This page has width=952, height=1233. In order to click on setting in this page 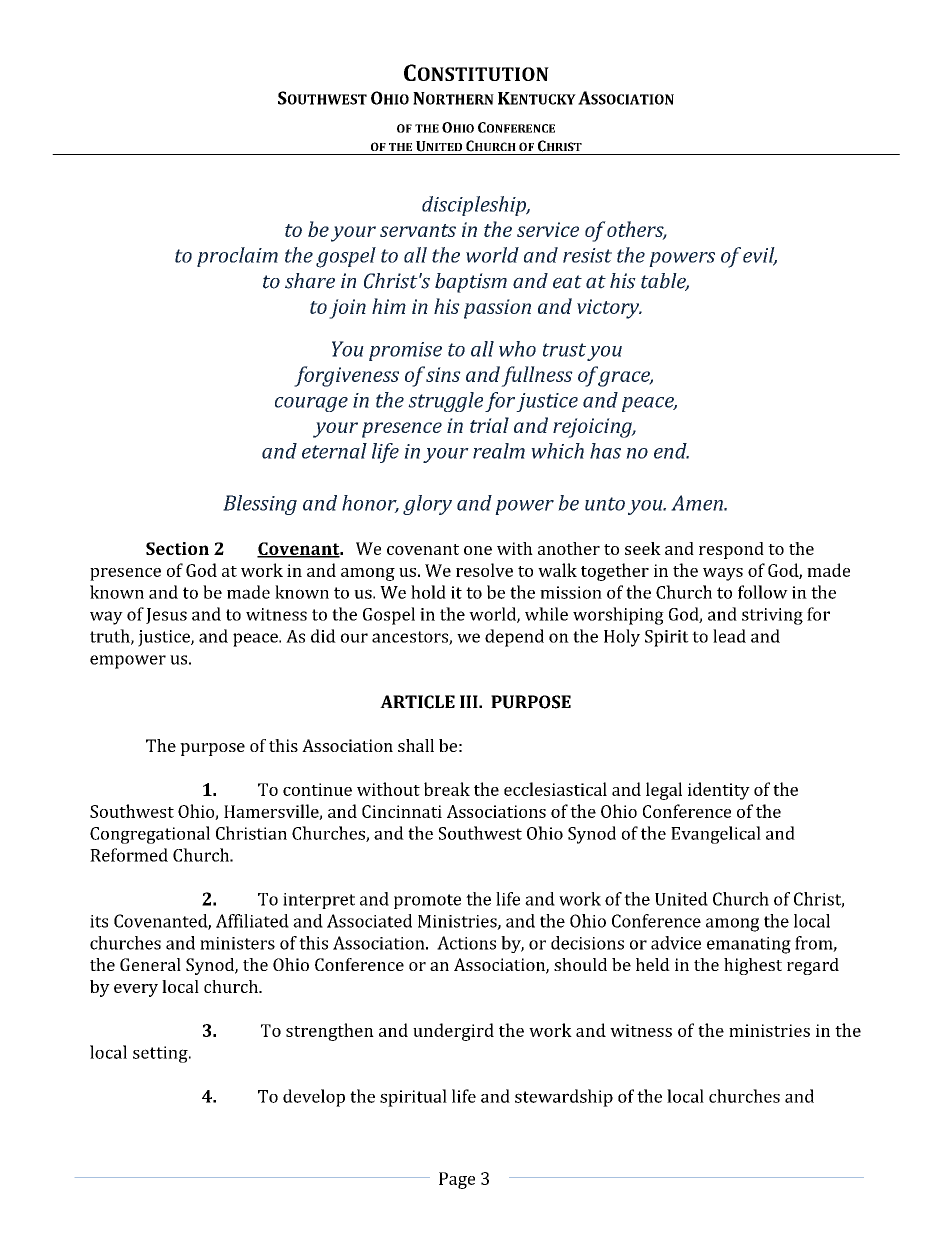, I will do `click(161, 1054)`.
